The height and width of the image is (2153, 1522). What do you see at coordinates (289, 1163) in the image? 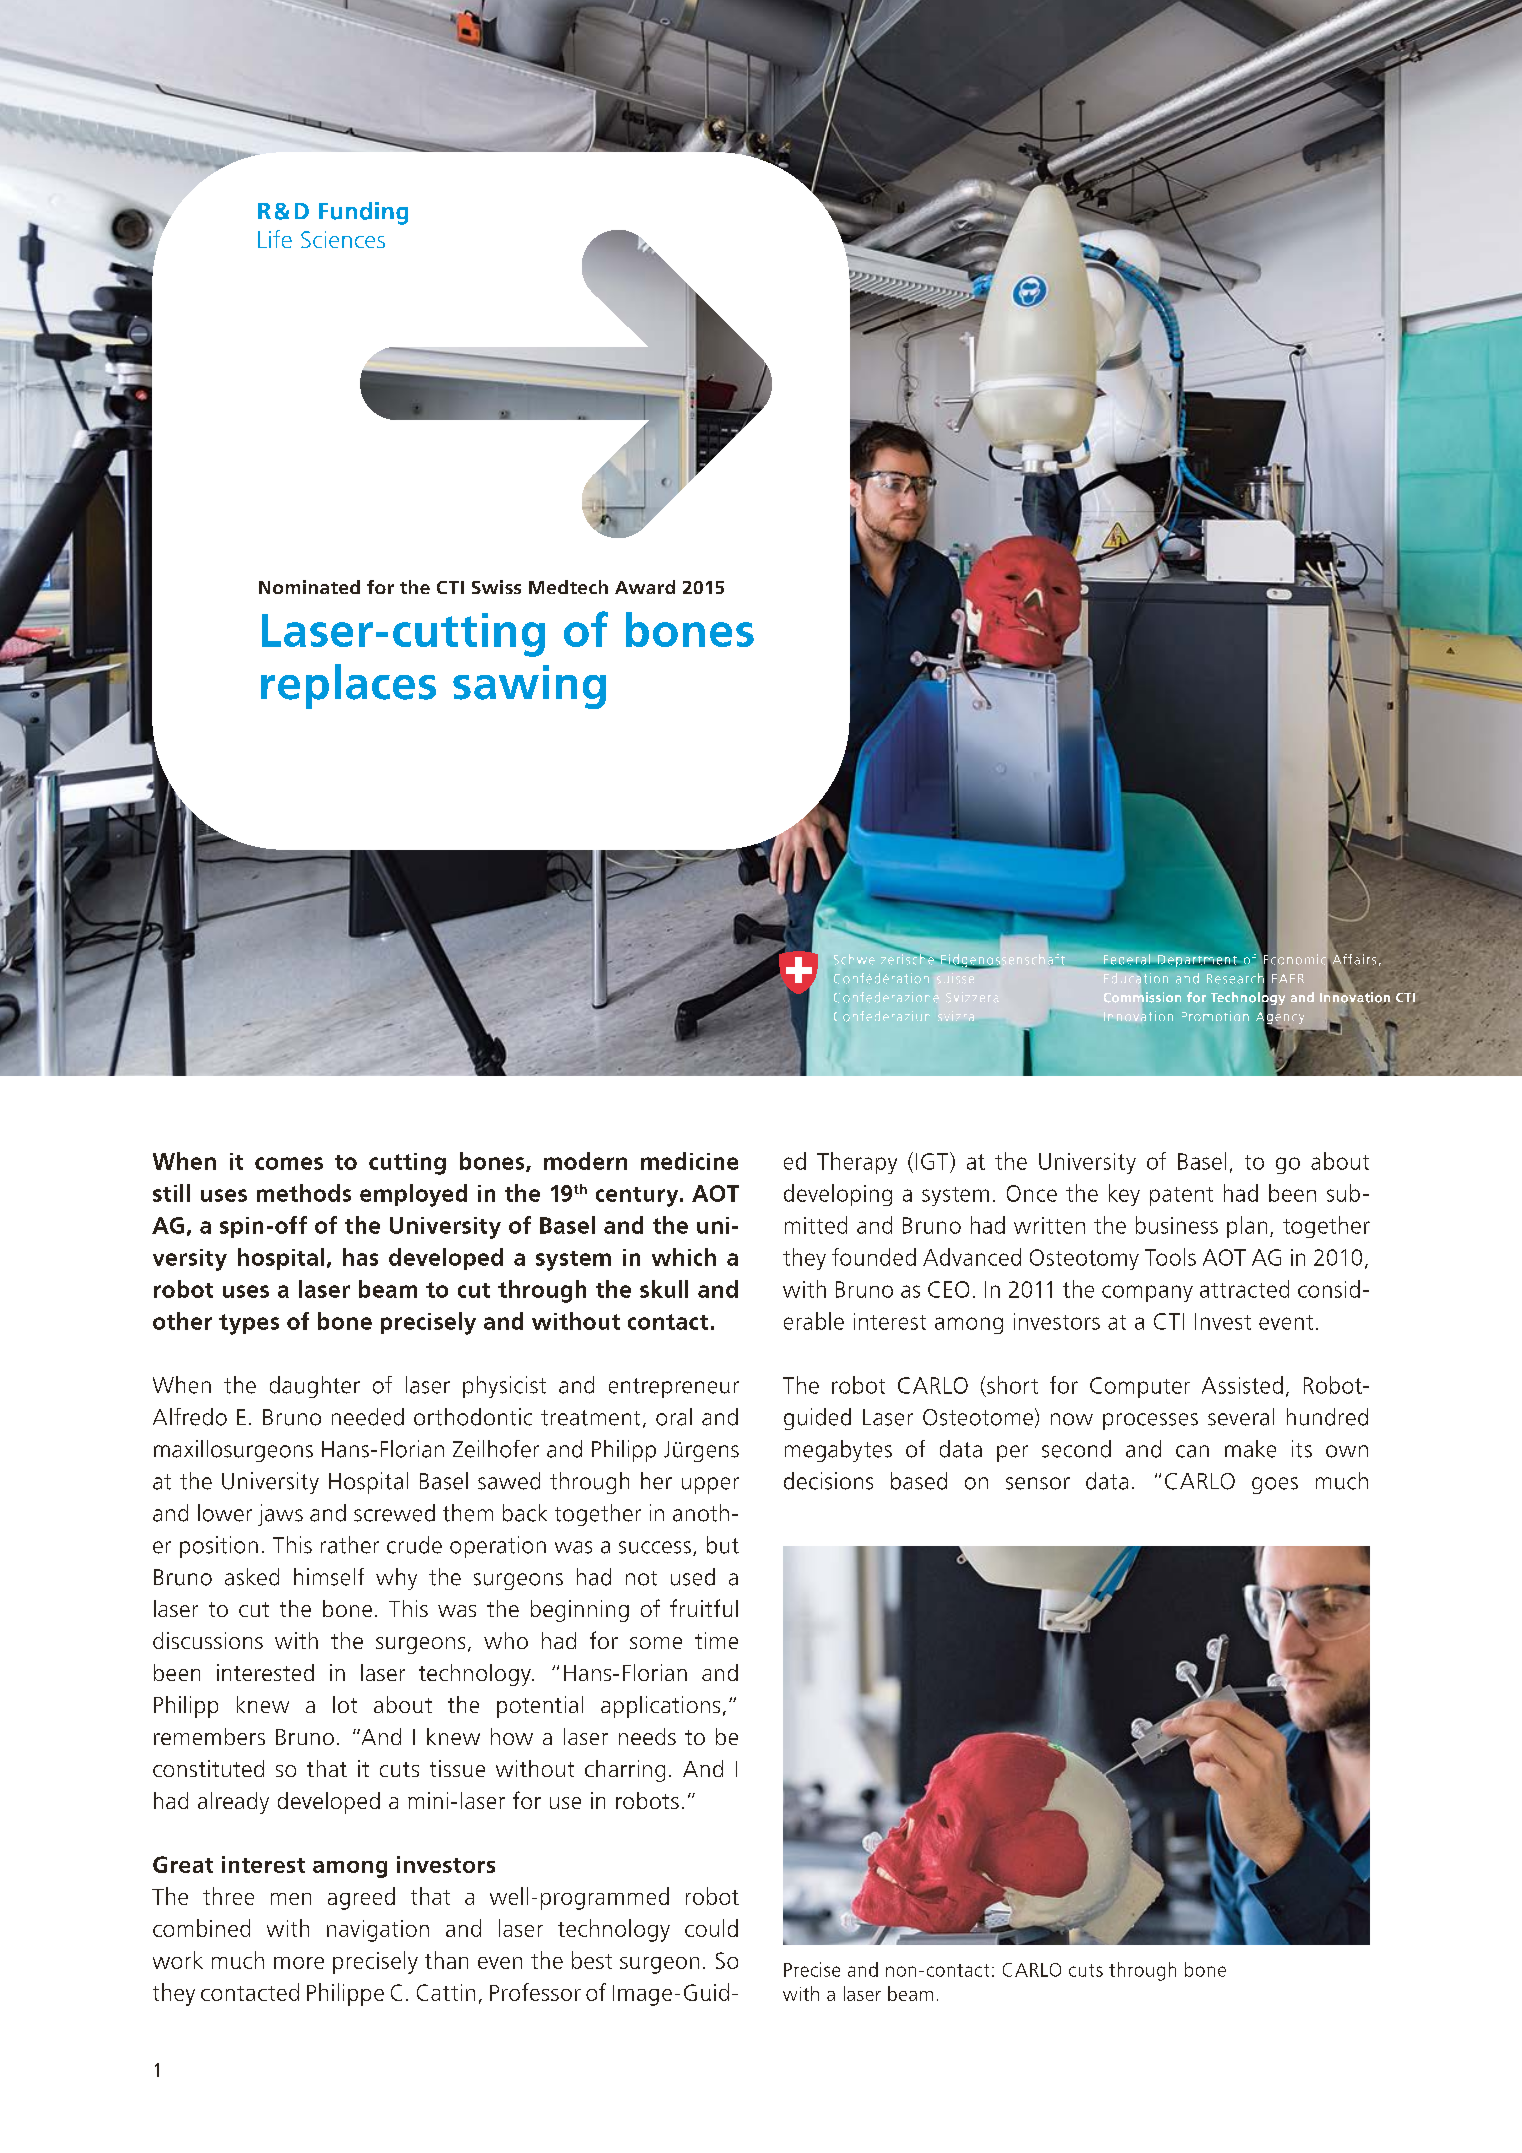
I see `comes` at bounding box center [289, 1163].
